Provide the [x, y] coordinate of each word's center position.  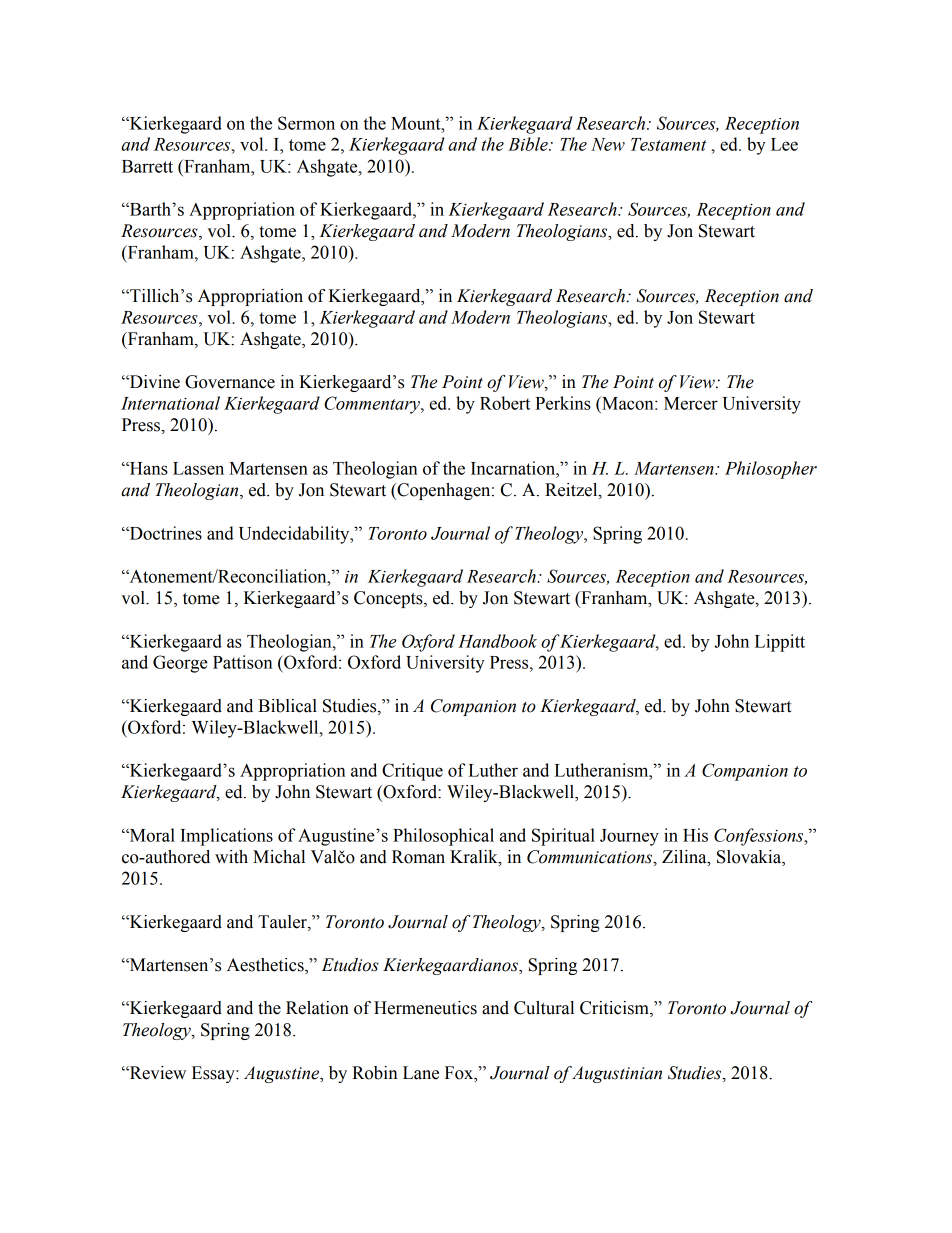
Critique [412, 772]
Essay [214, 1074]
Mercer [691, 403]
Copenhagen [444, 491]
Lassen [198, 468]
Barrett [147, 166]
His [695, 835]
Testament [669, 144]
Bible [529, 144]
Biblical [287, 706]
